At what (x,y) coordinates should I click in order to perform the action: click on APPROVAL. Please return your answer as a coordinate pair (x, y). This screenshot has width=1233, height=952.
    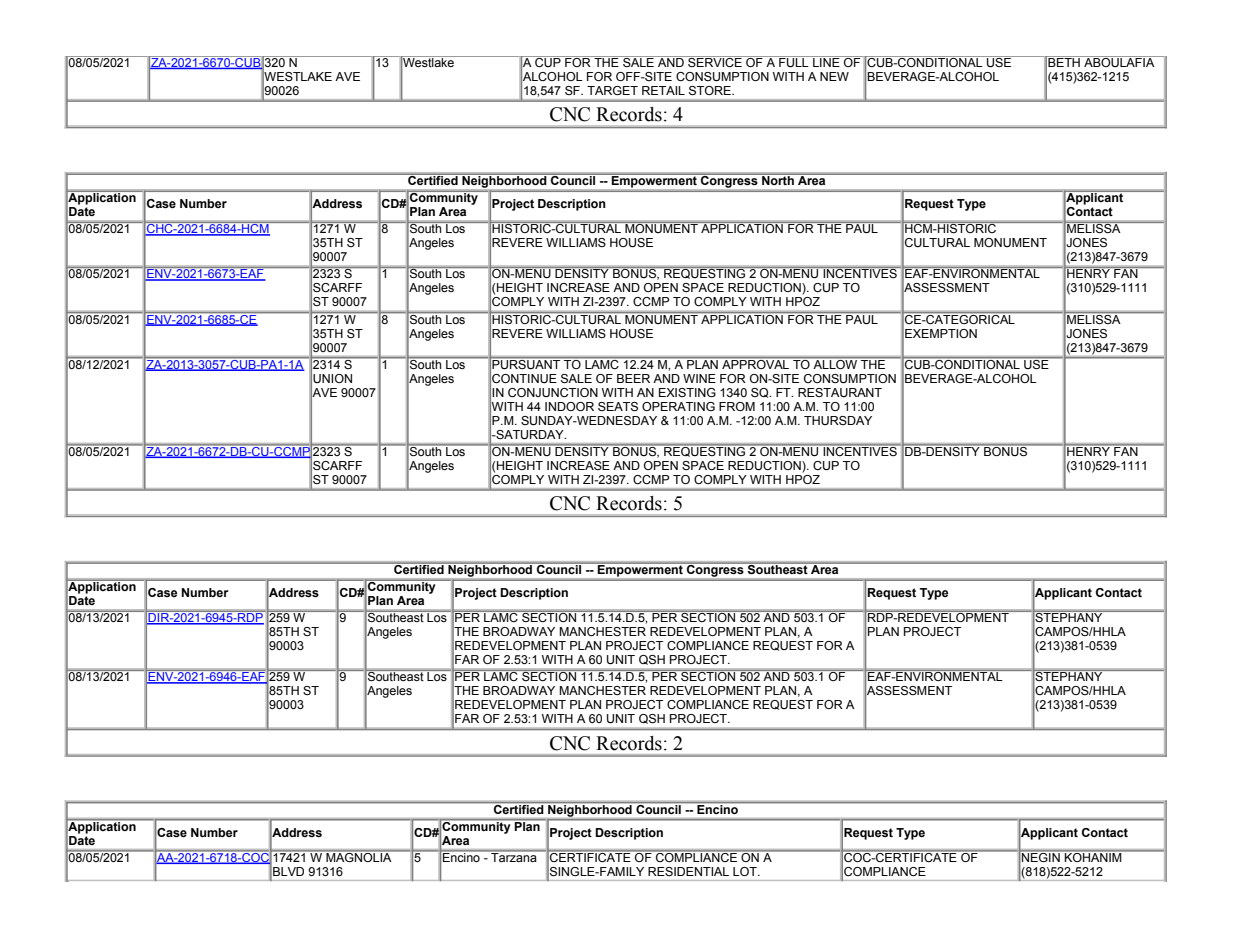
    Looking at the image, I should click on (756, 363).
